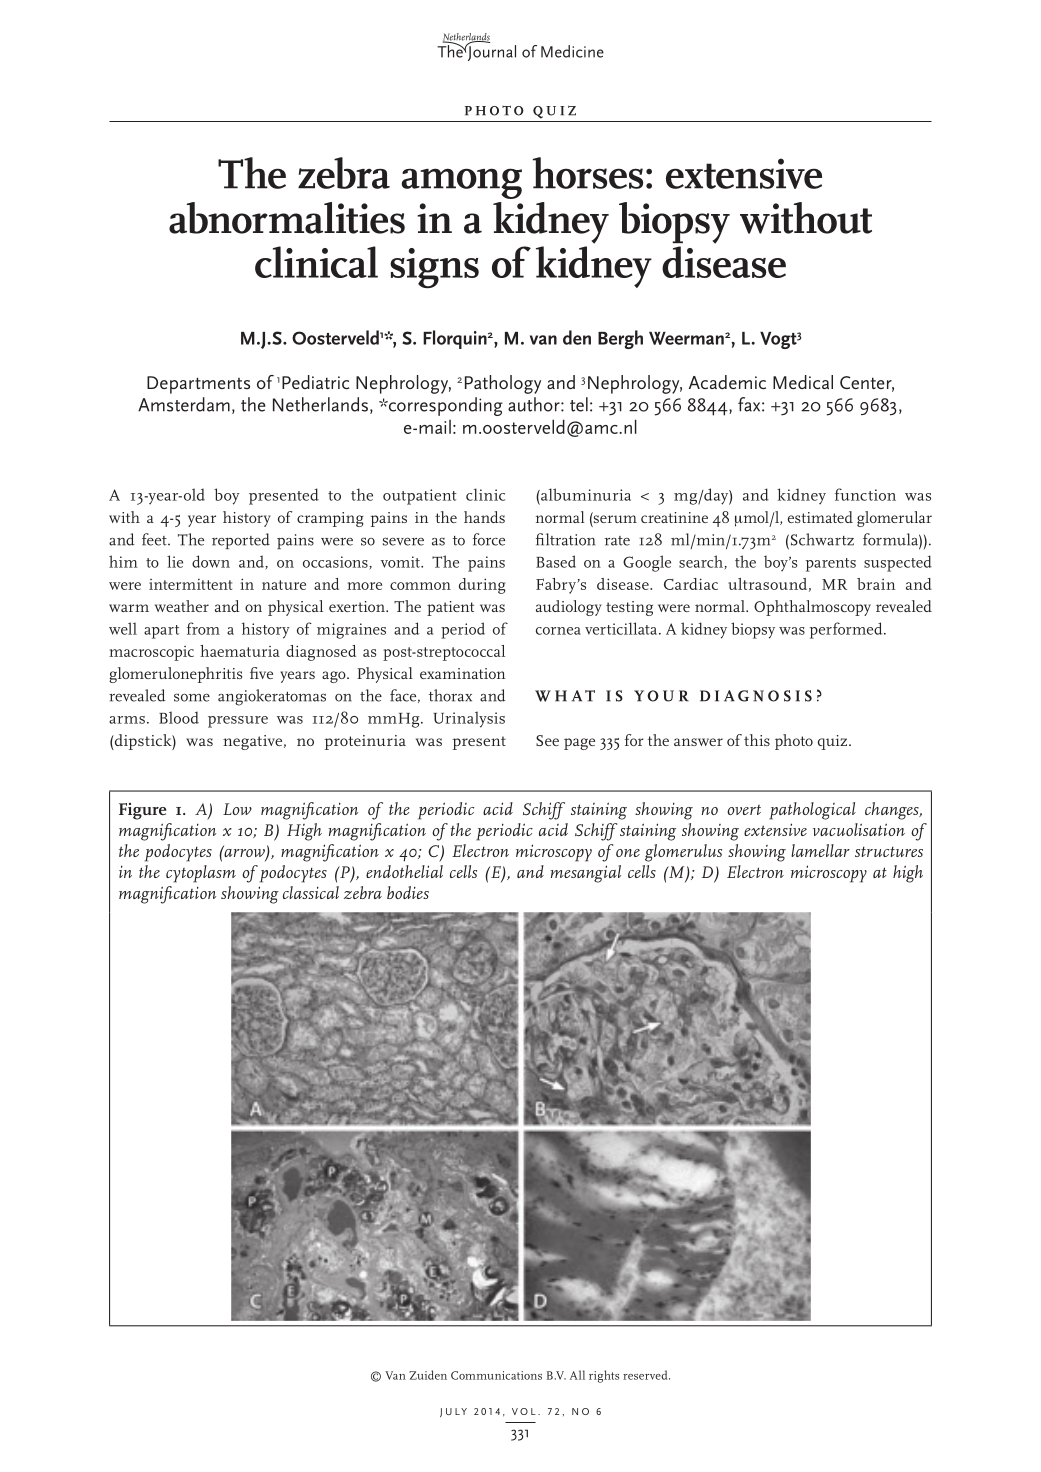 This screenshot has width=1041, height=1472. Describe the element at coordinates (408, 892) in the screenshot. I see `bodies` at that location.
